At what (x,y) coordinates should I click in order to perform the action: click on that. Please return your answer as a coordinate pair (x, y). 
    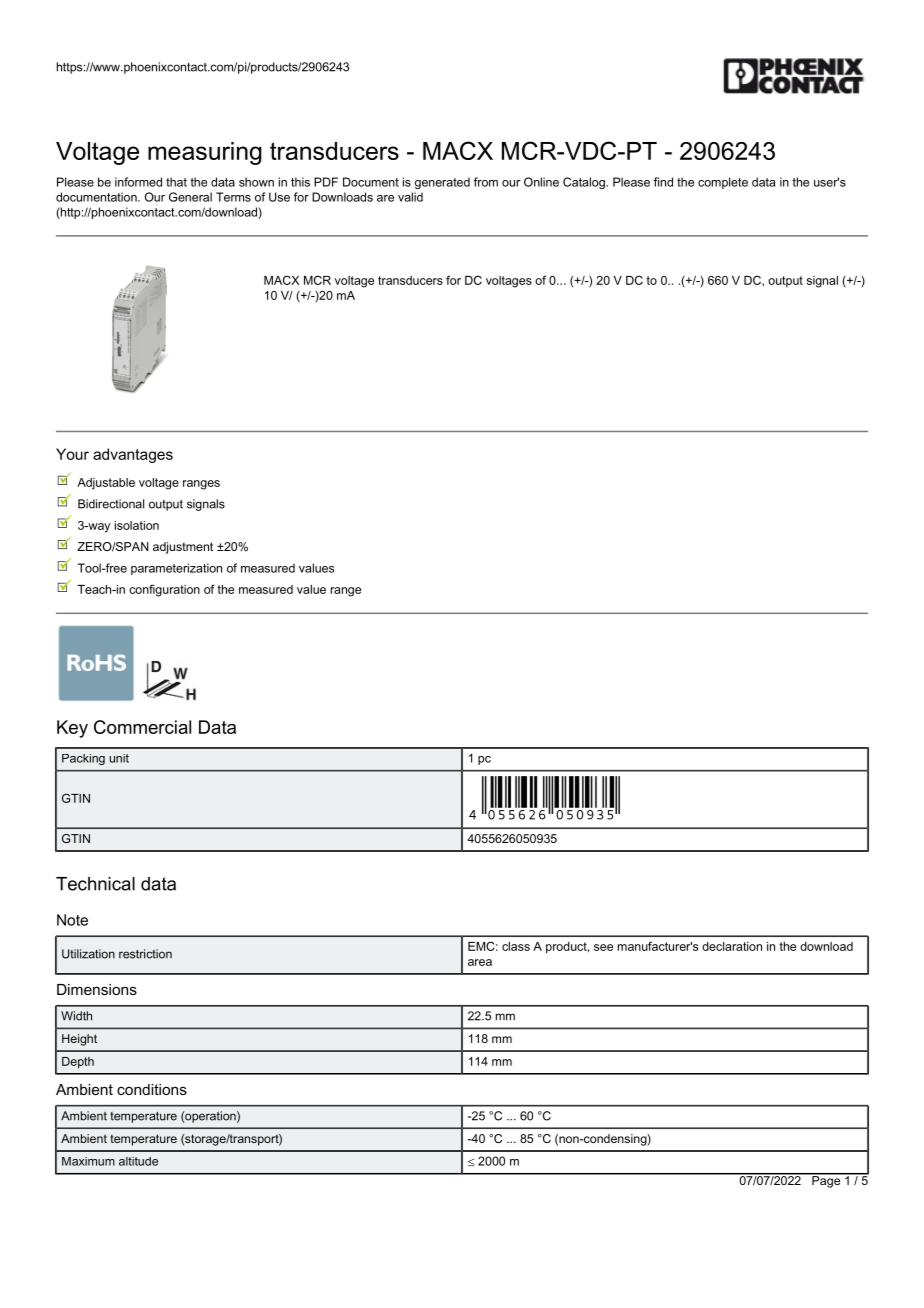
    Looking at the image, I should click on (176, 182).
